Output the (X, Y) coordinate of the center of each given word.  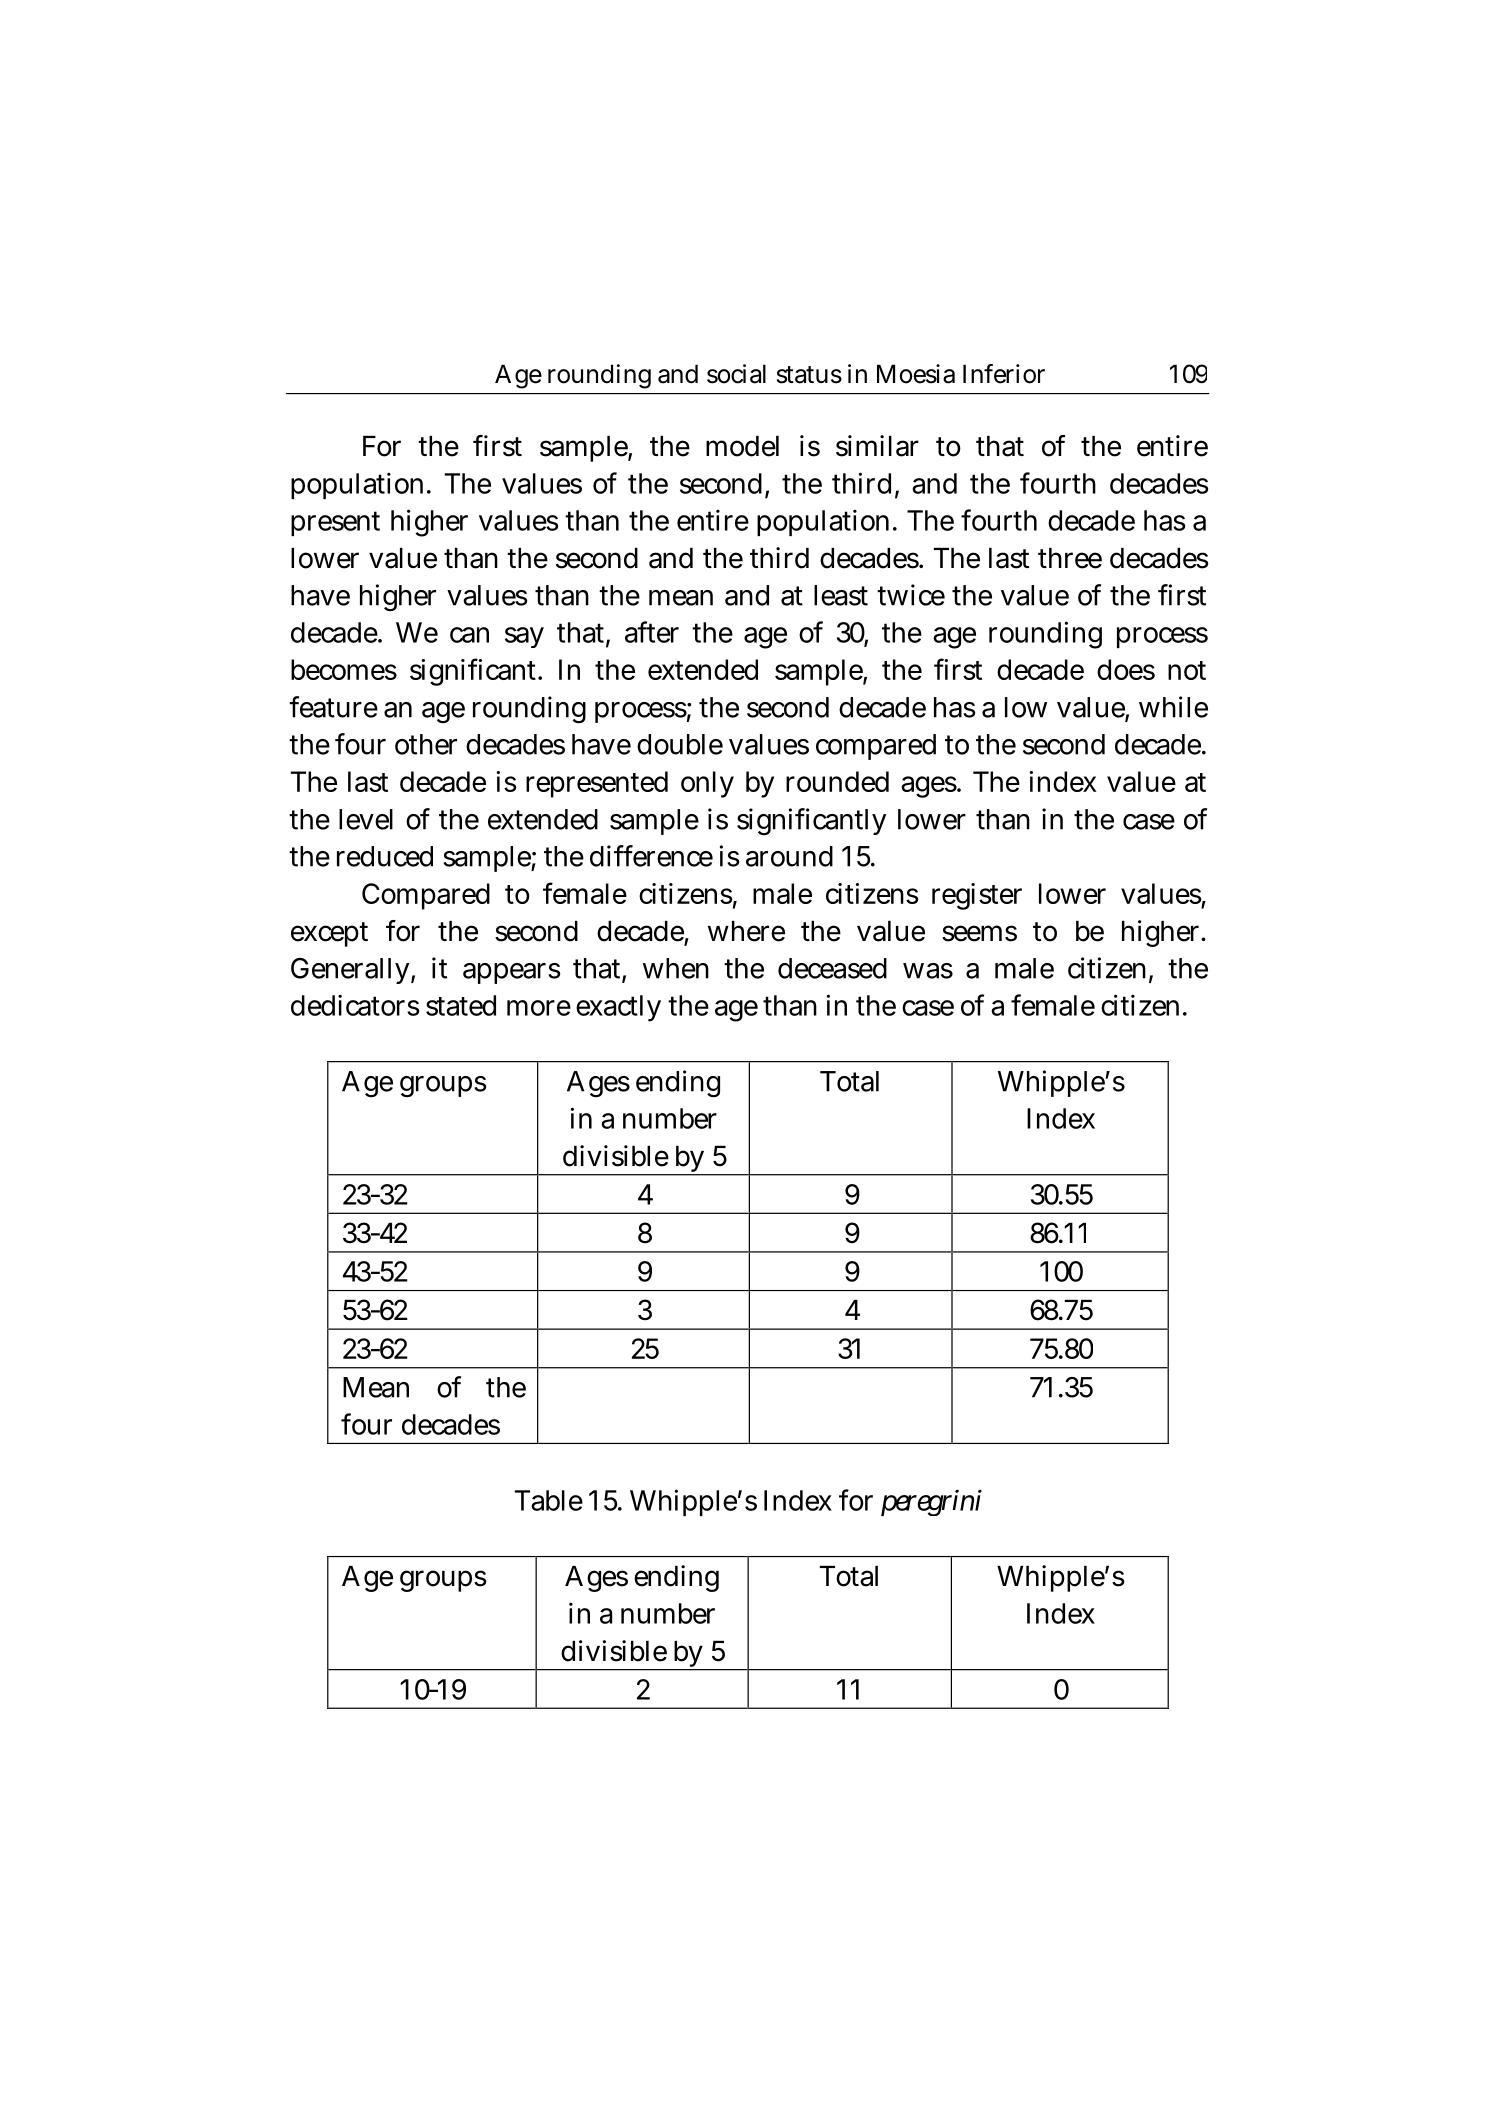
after (652, 632)
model (742, 446)
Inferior (1004, 374)
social (736, 374)
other (426, 744)
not (1187, 670)
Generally (350, 971)
